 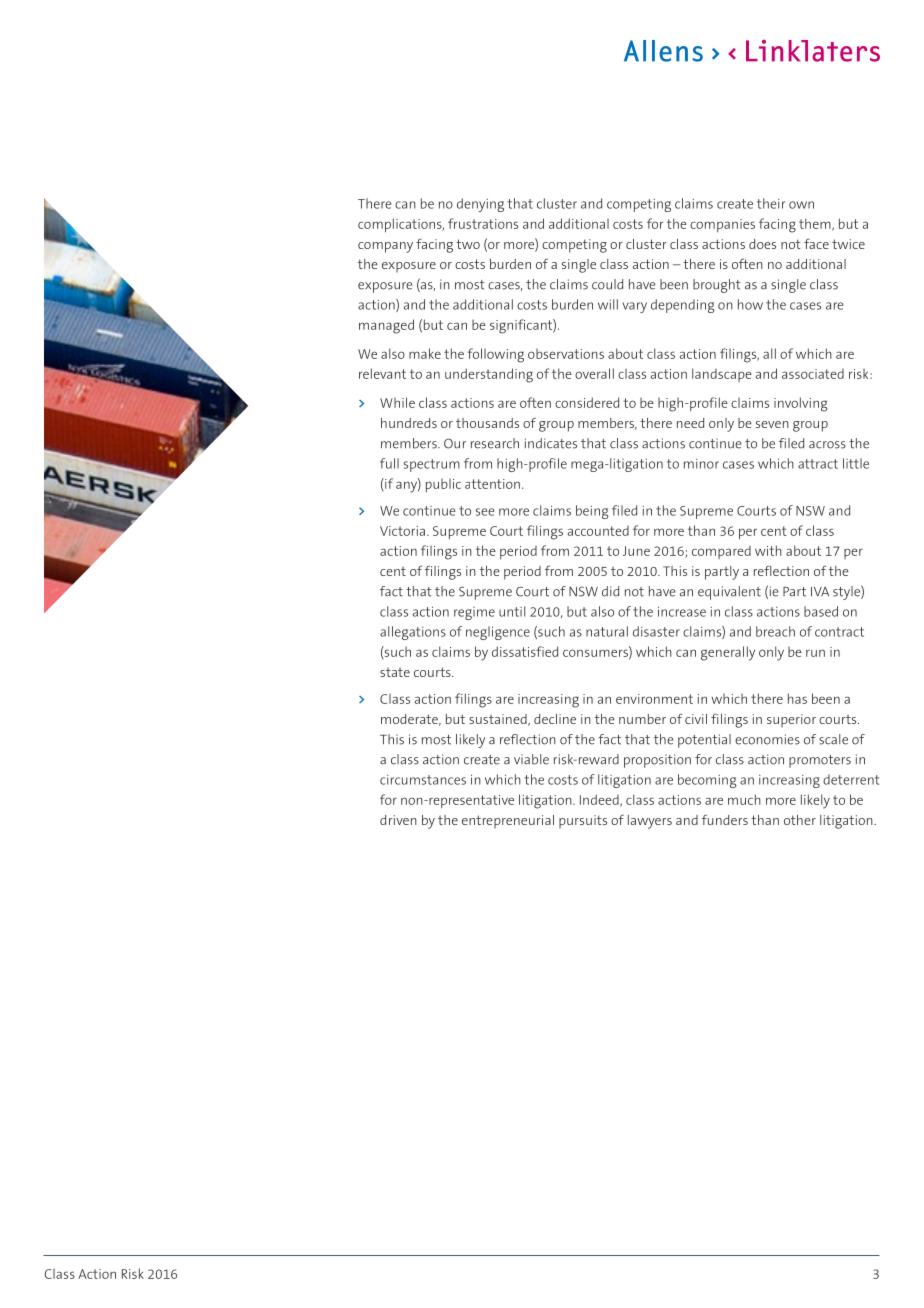 What do you see at coordinates (610, 591) in the screenshot?
I see `did` at bounding box center [610, 591].
